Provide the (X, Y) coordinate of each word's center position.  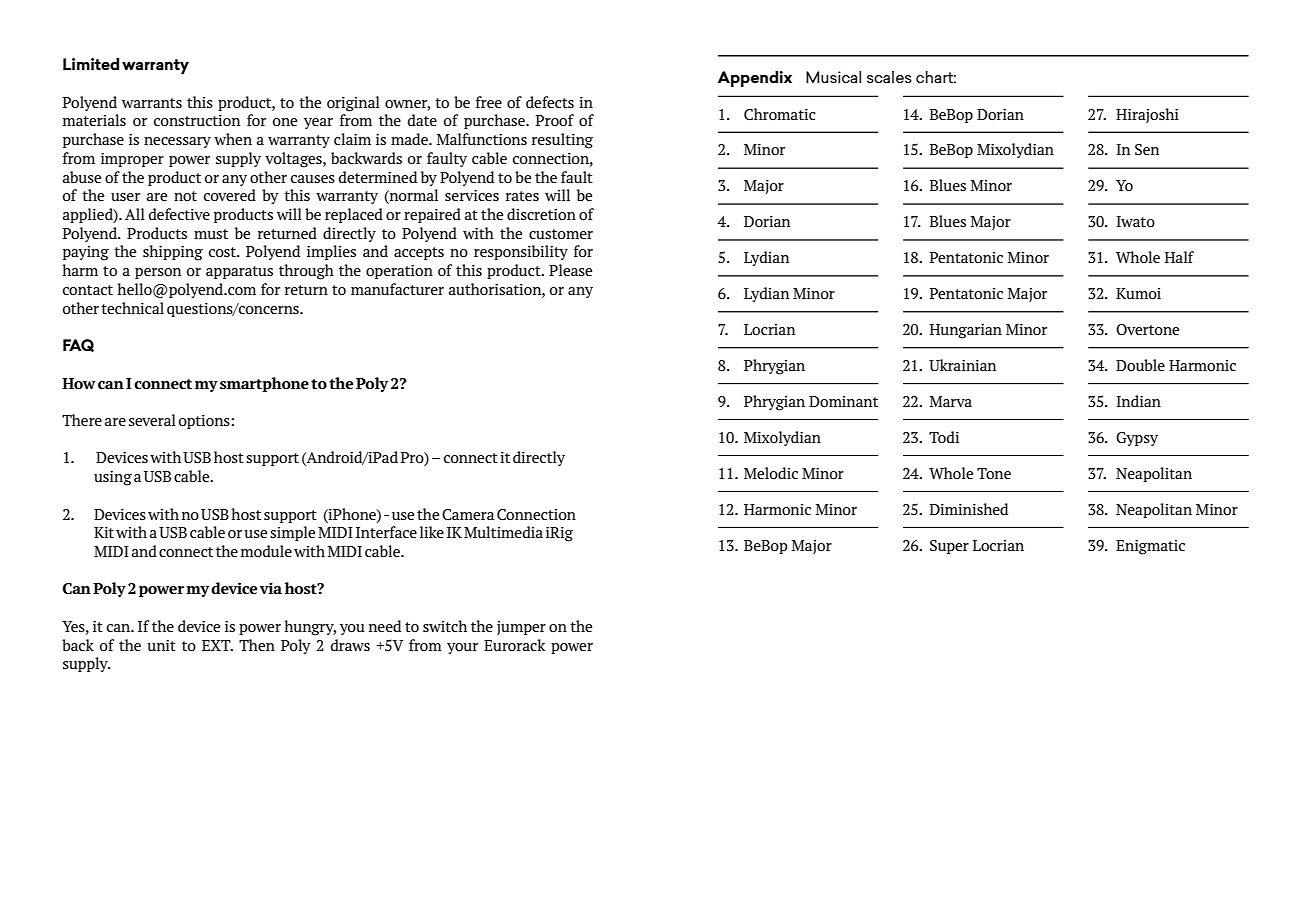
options (205, 422)
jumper (521, 628)
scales (889, 77)
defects (550, 102)
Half (1179, 257)
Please (570, 270)
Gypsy (1137, 439)
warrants (152, 103)
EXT (217, 645)
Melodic (771, 473)
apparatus (239, 272)
